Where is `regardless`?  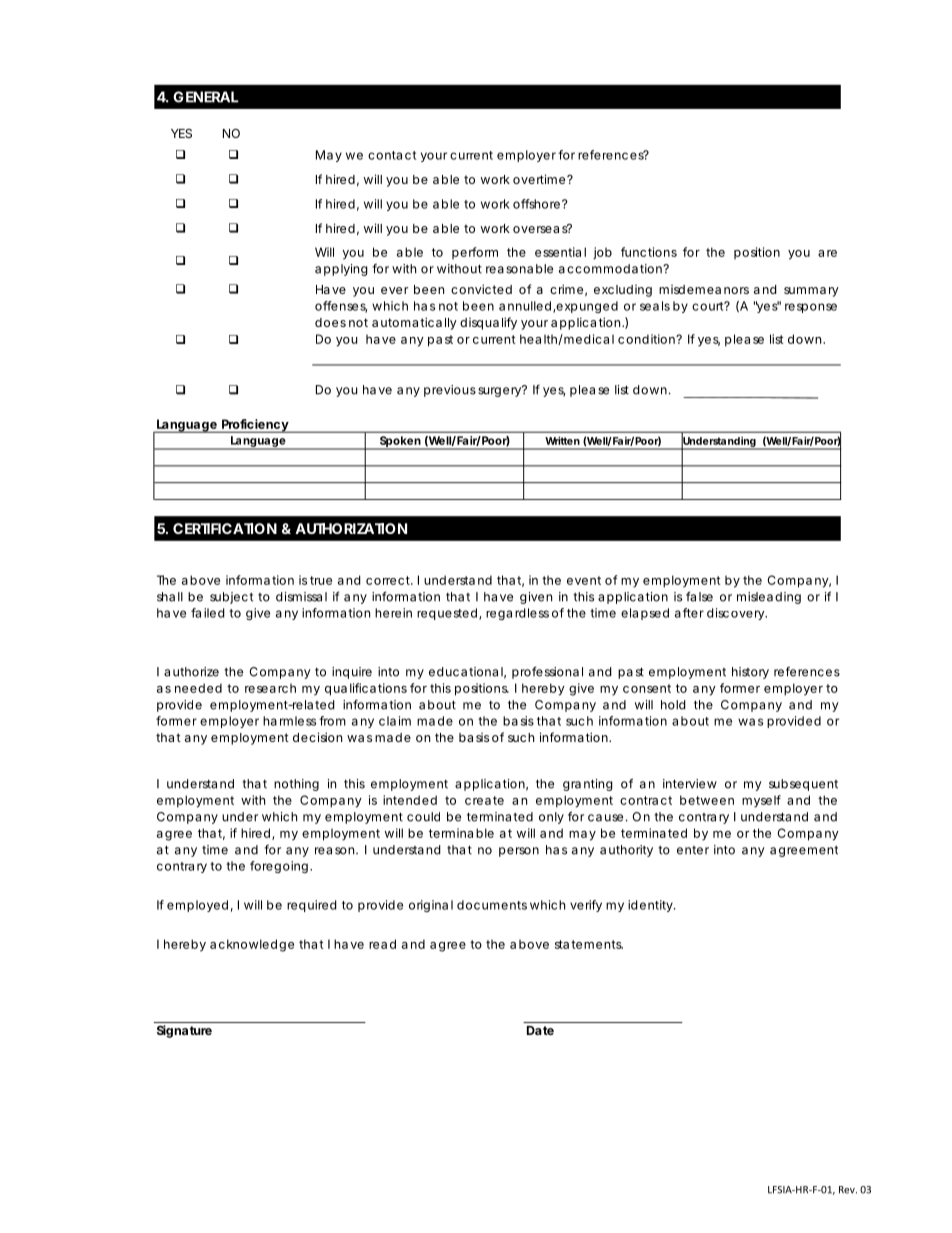
regardless is located at coordinates (517, 614).
